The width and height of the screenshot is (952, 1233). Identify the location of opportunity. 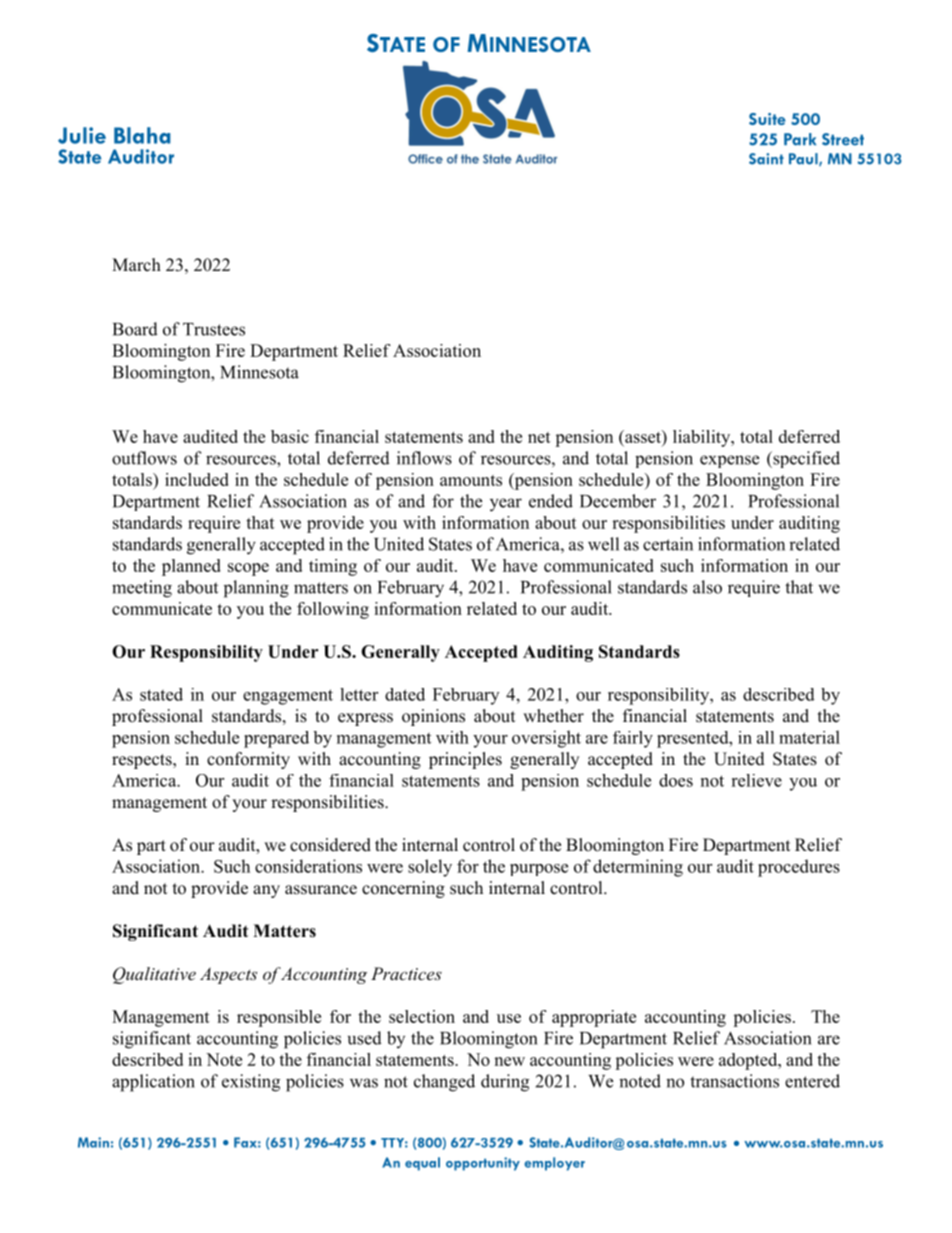
(483, 1164).
